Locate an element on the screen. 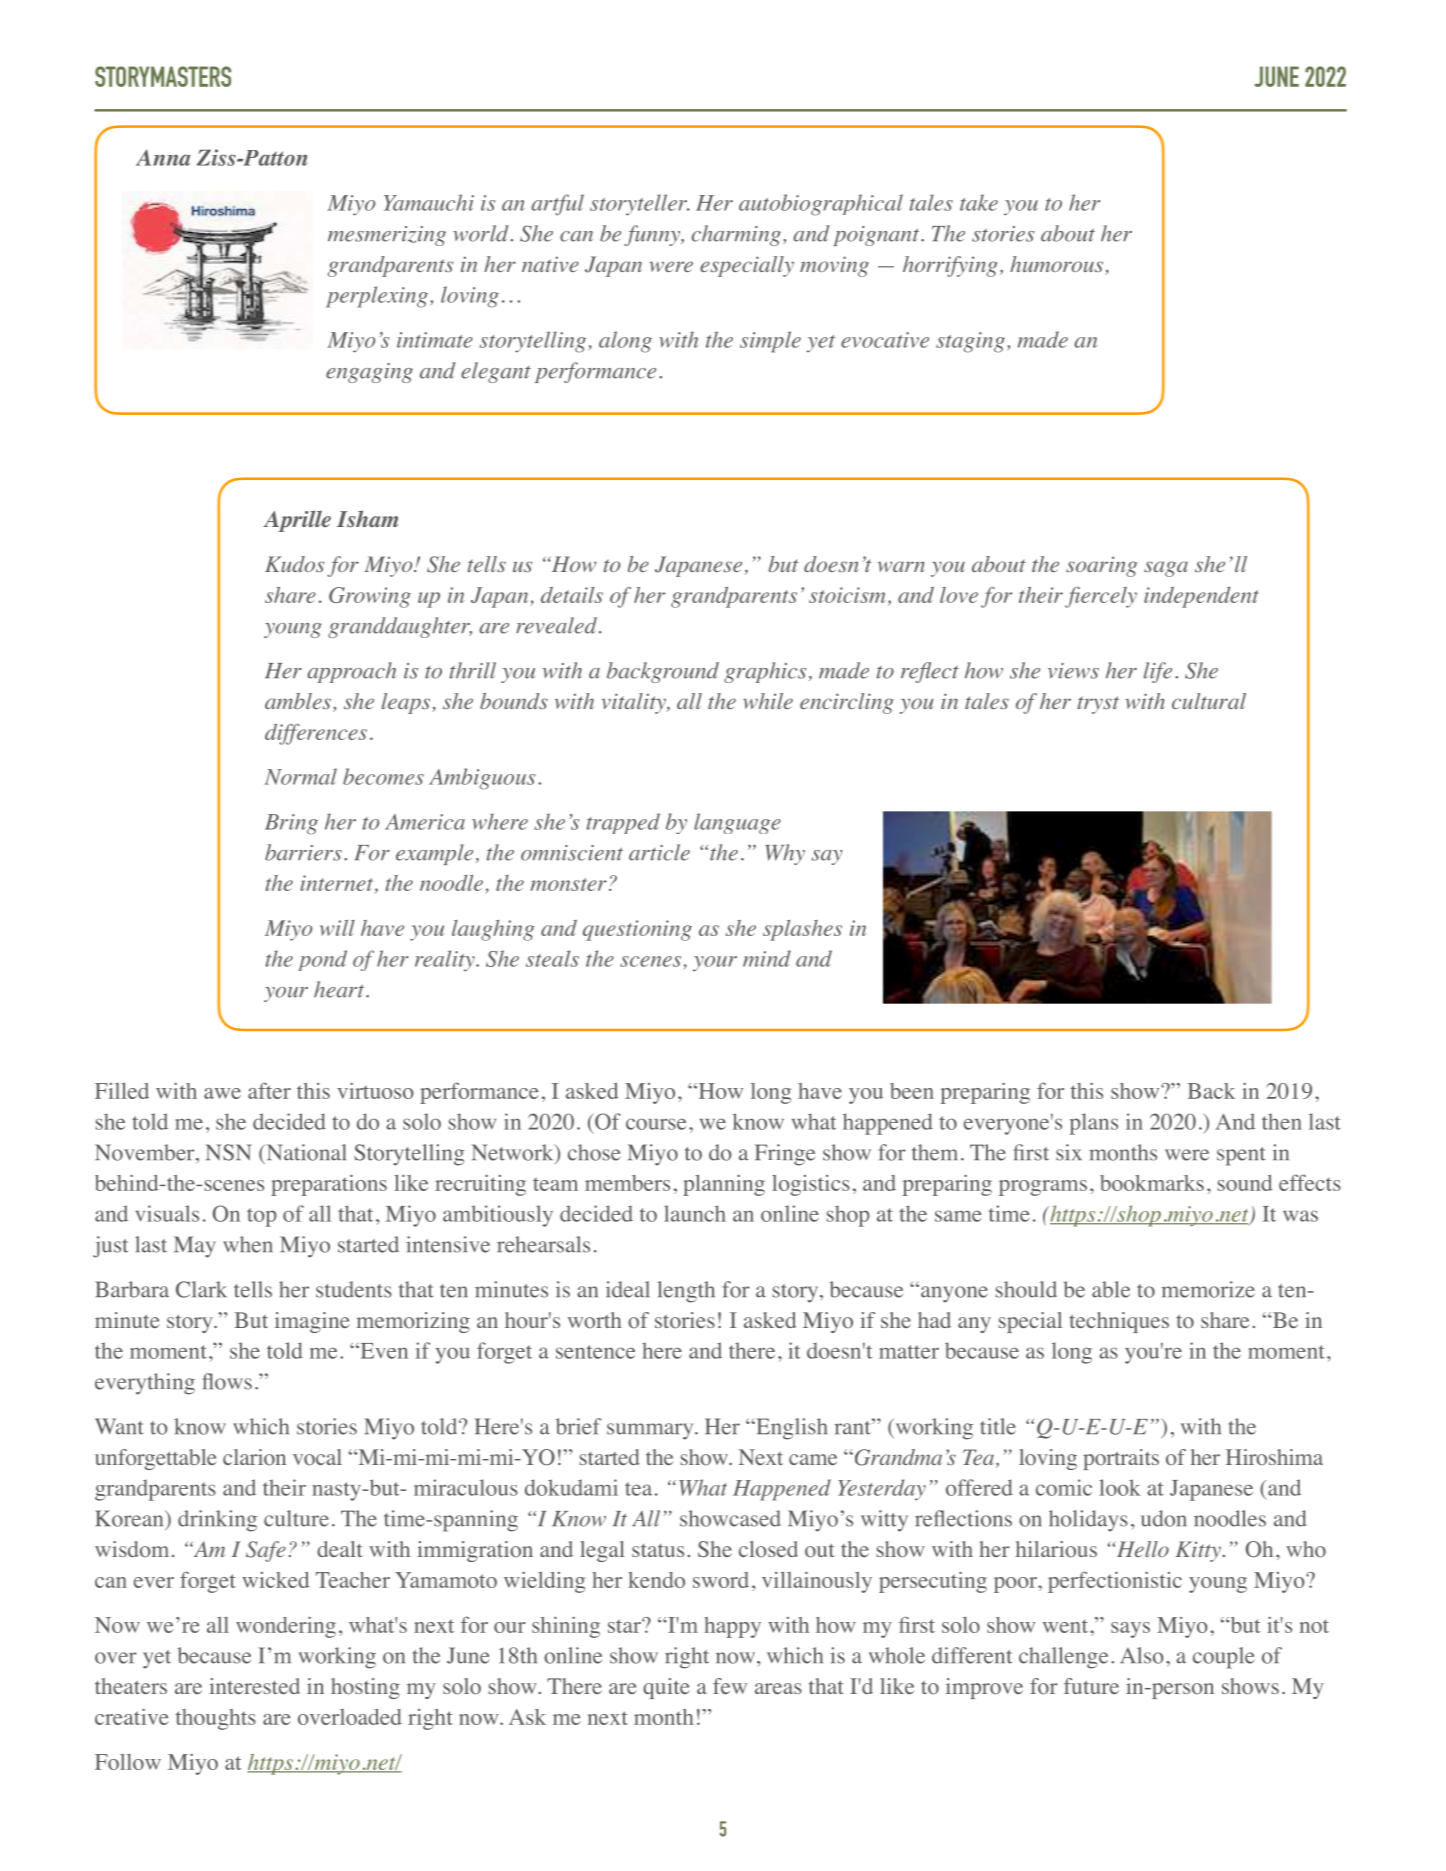 This screenshot has width=1446, height=1871. plans is located at coordinates (1094, 1124).
